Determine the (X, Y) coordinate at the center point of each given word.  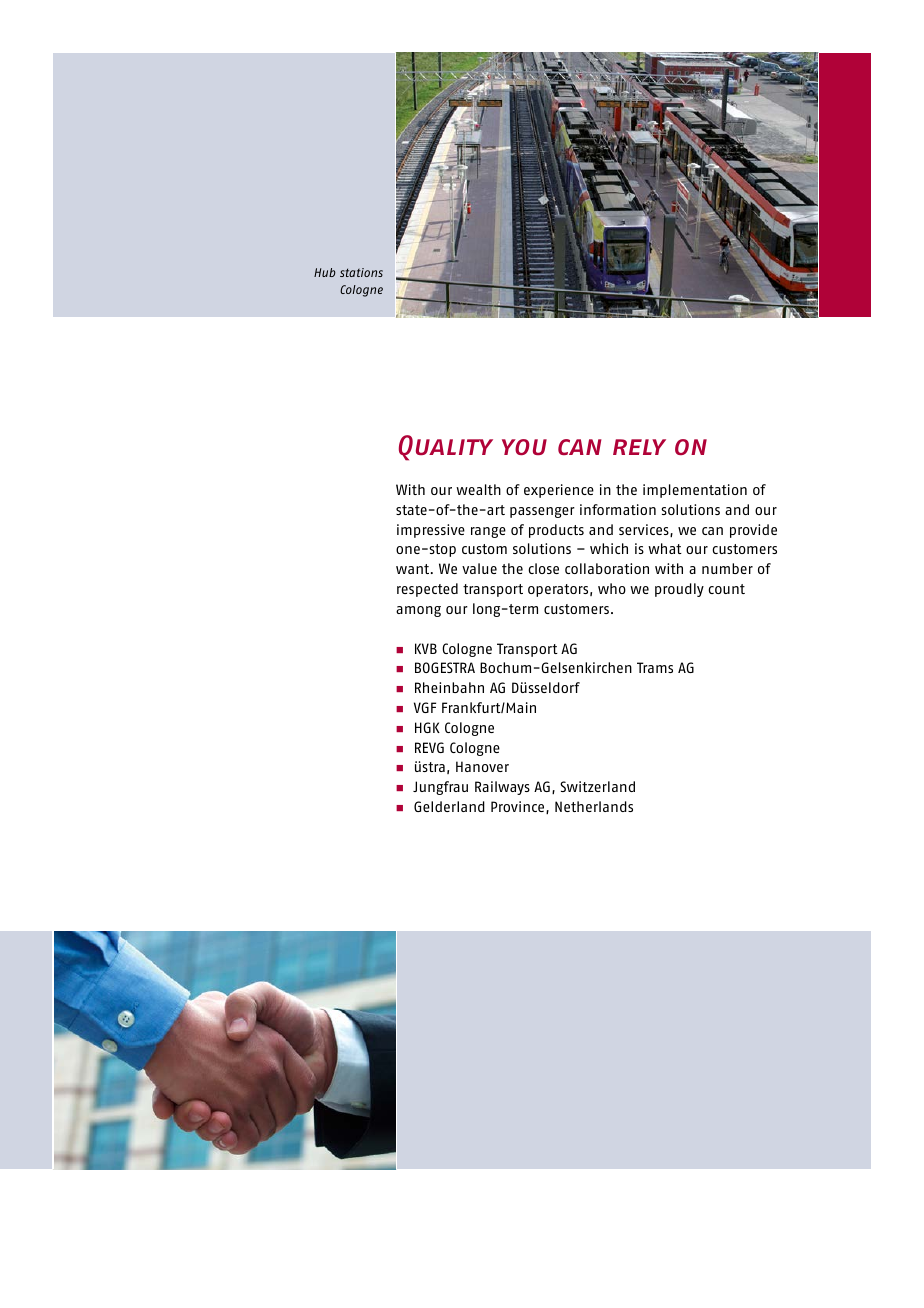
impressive (431, 531)
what (665, 548)
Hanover (482, 766)
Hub (325, 272)
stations (361, 272)
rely (639, 447)
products (556, 531)
